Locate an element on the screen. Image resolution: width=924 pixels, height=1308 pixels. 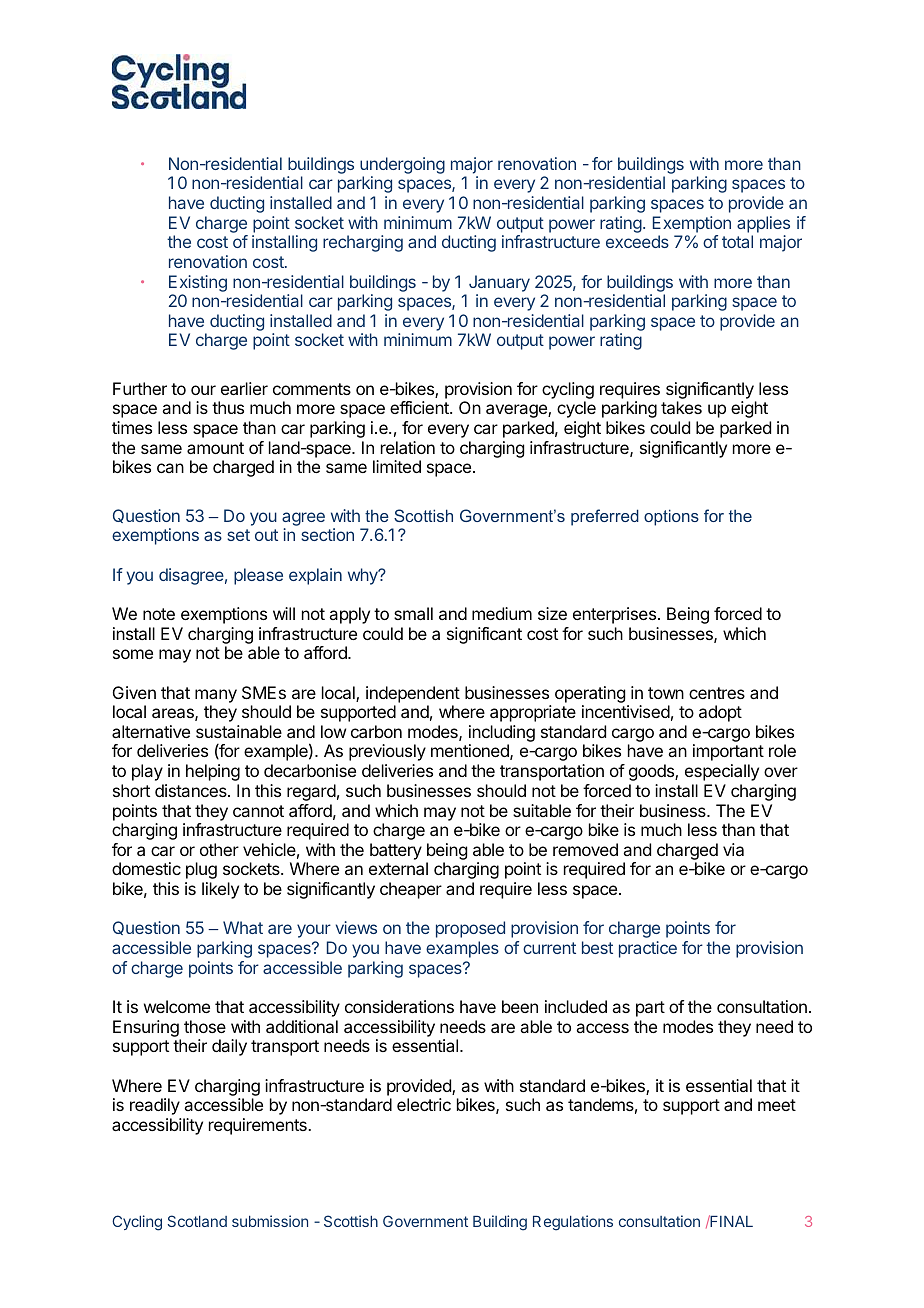
submission is located at coordinates (270, 1221).
